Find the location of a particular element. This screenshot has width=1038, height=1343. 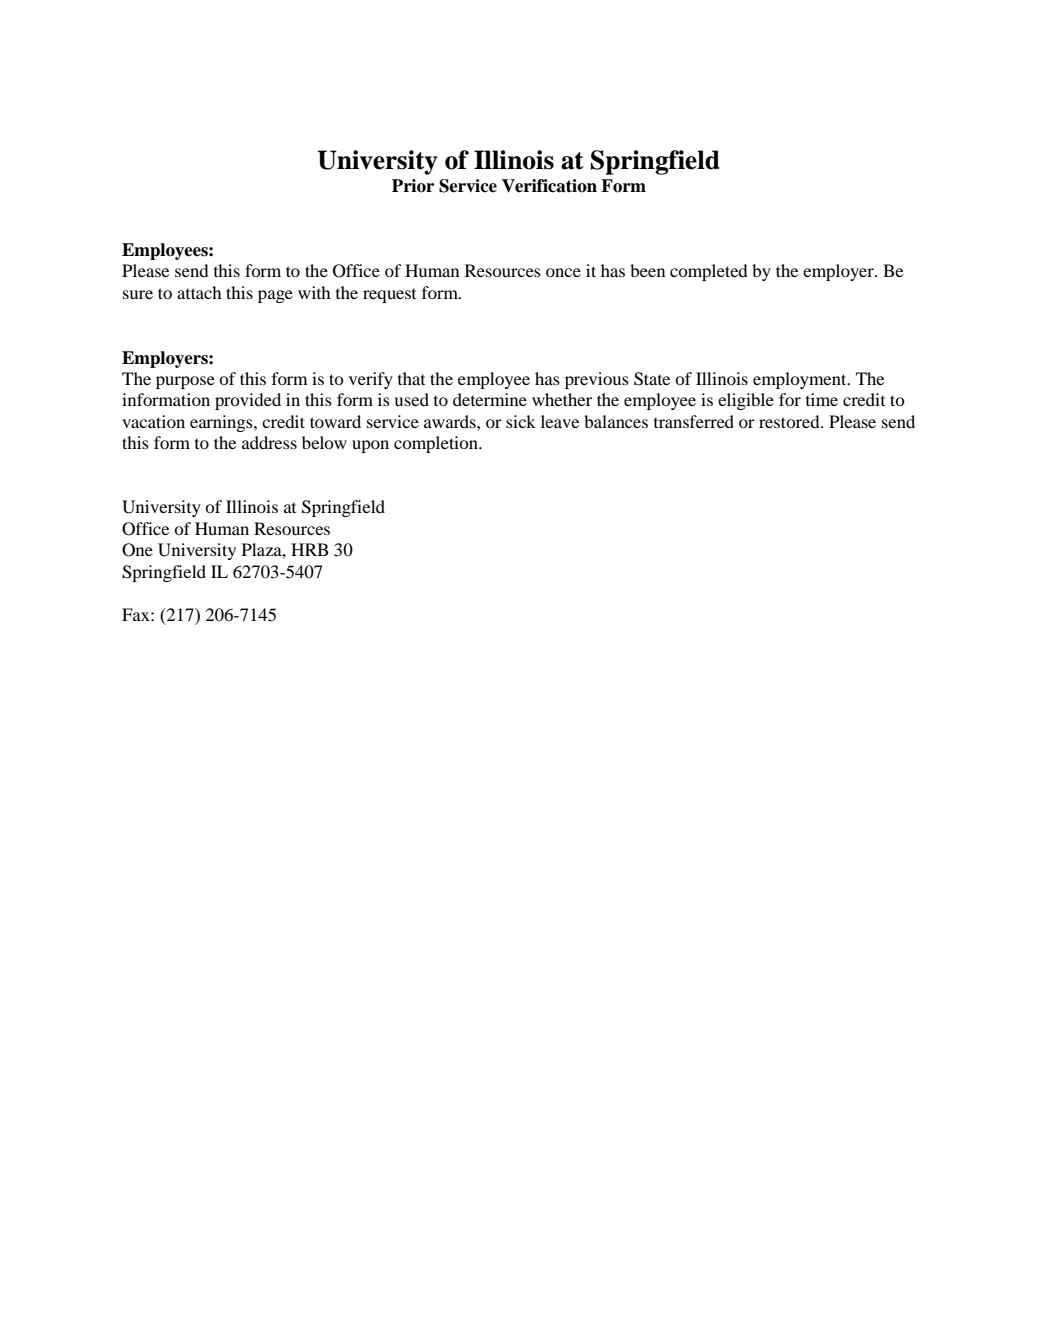

transferred is located at coordinates (694, 421).
